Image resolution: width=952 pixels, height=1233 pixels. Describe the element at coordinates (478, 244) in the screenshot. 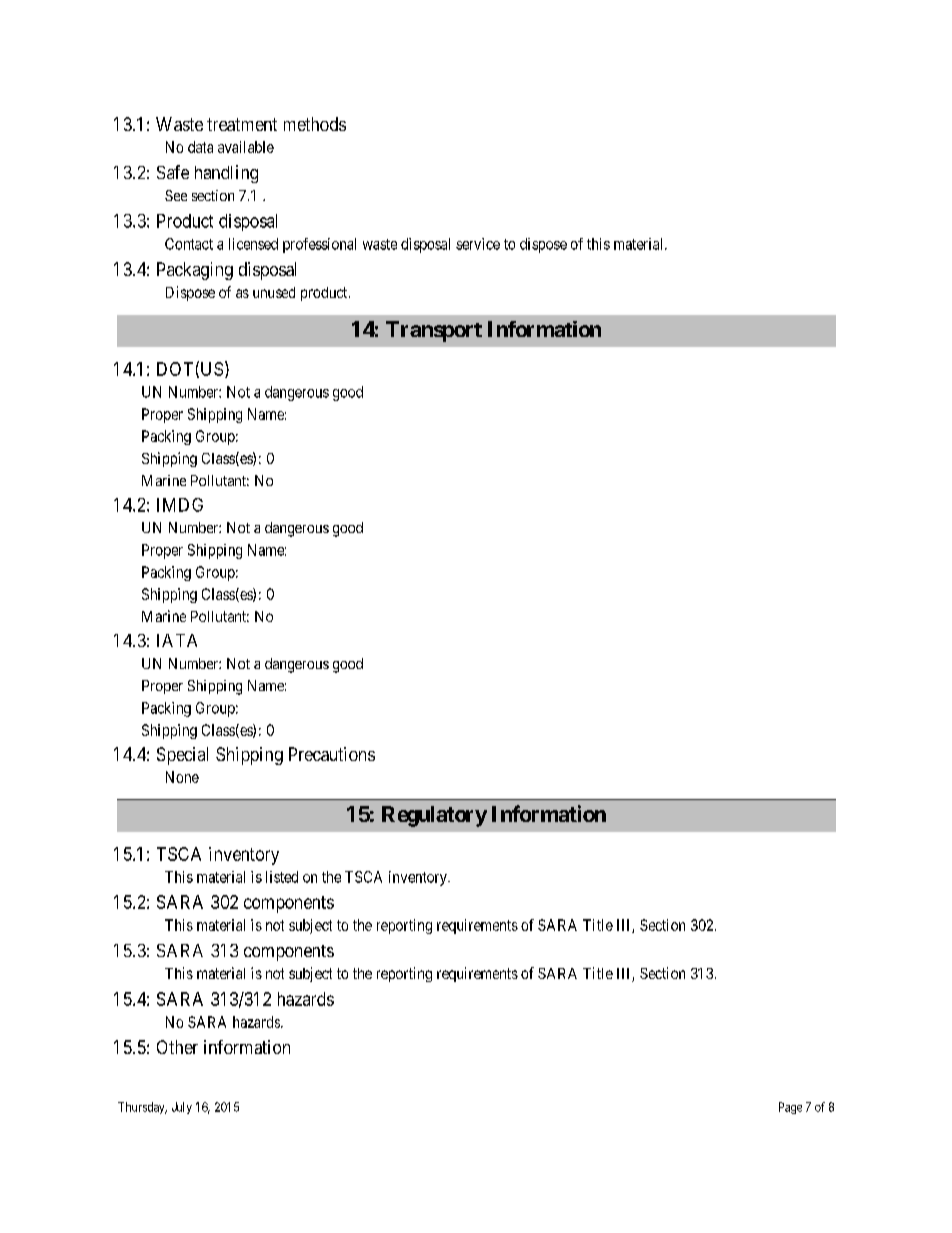

I see `service` at that location.
